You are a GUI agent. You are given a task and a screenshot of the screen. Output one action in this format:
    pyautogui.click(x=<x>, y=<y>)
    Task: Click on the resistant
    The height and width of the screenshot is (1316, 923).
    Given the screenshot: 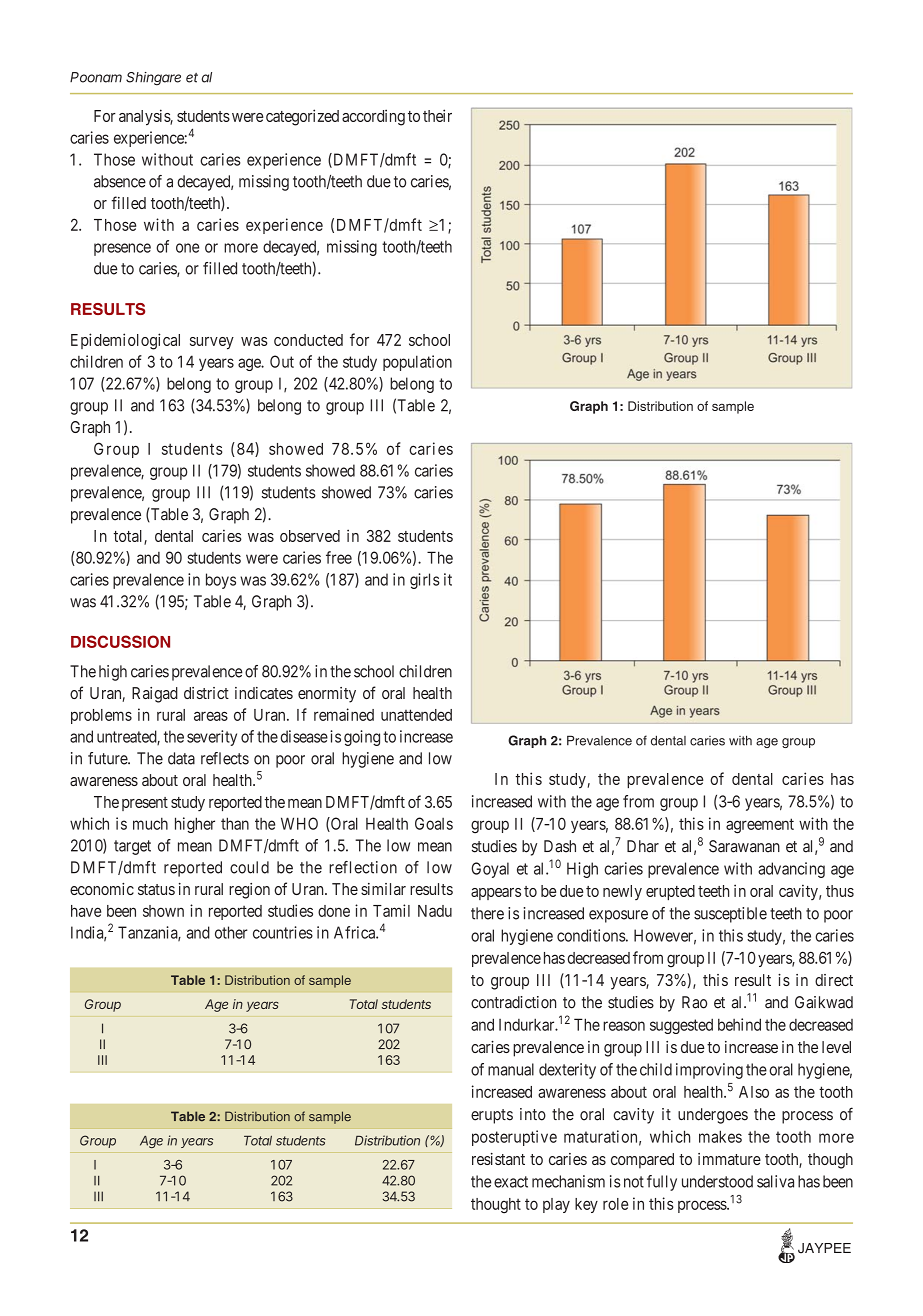 What is the action you would take?
    pyautogui.click(x=498, y=1159)
